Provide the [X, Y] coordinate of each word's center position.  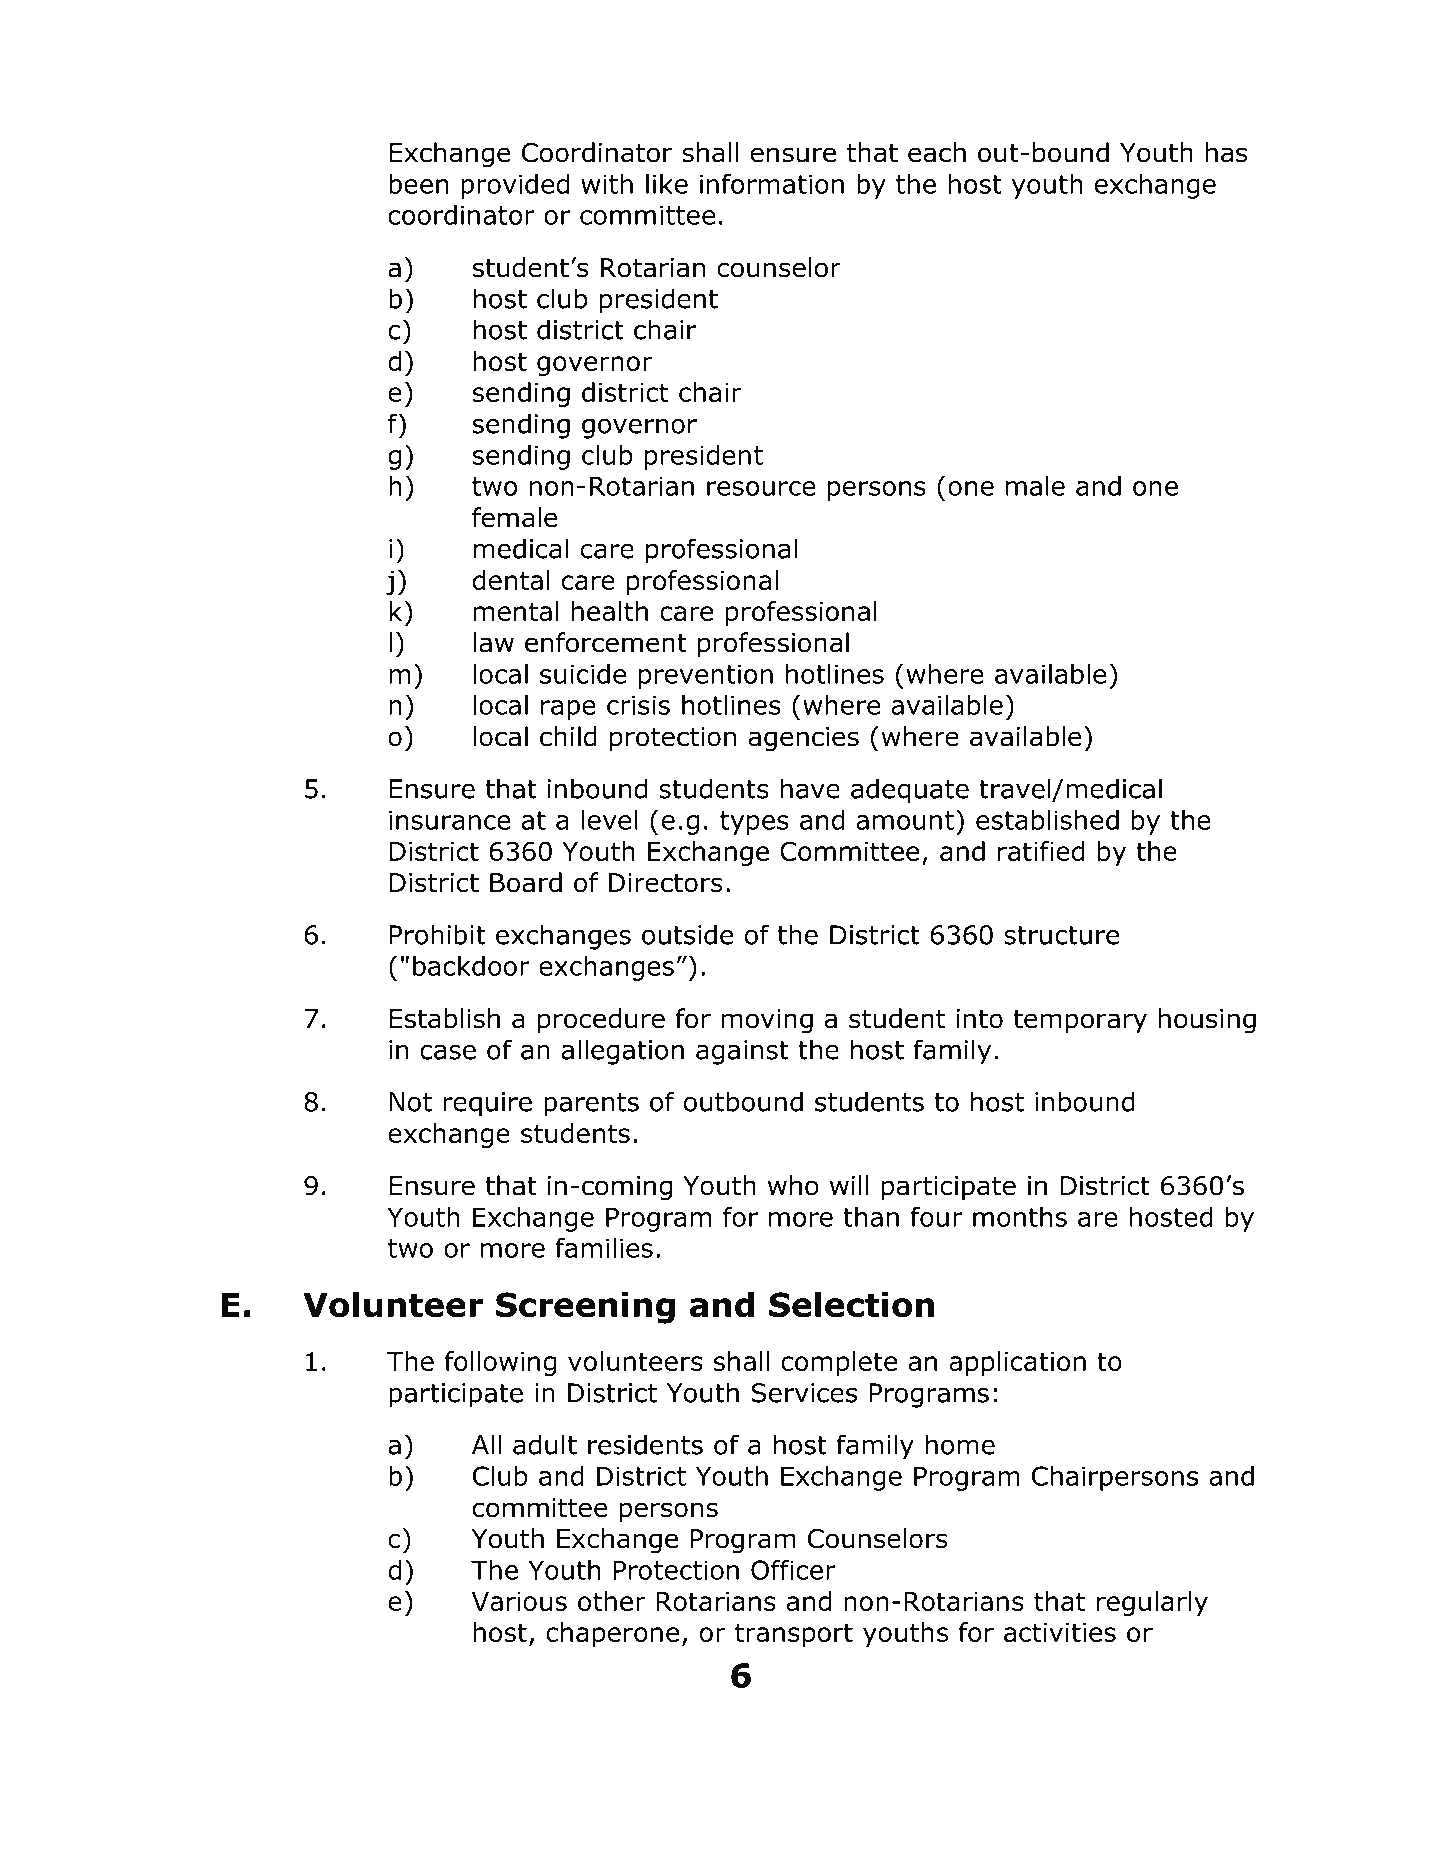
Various [519, 1601]
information [772, 183]
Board [526, 882]
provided [515, 186]
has [1226, 152]
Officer [793, 1569]
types [754, 823]
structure [1061, 935]
